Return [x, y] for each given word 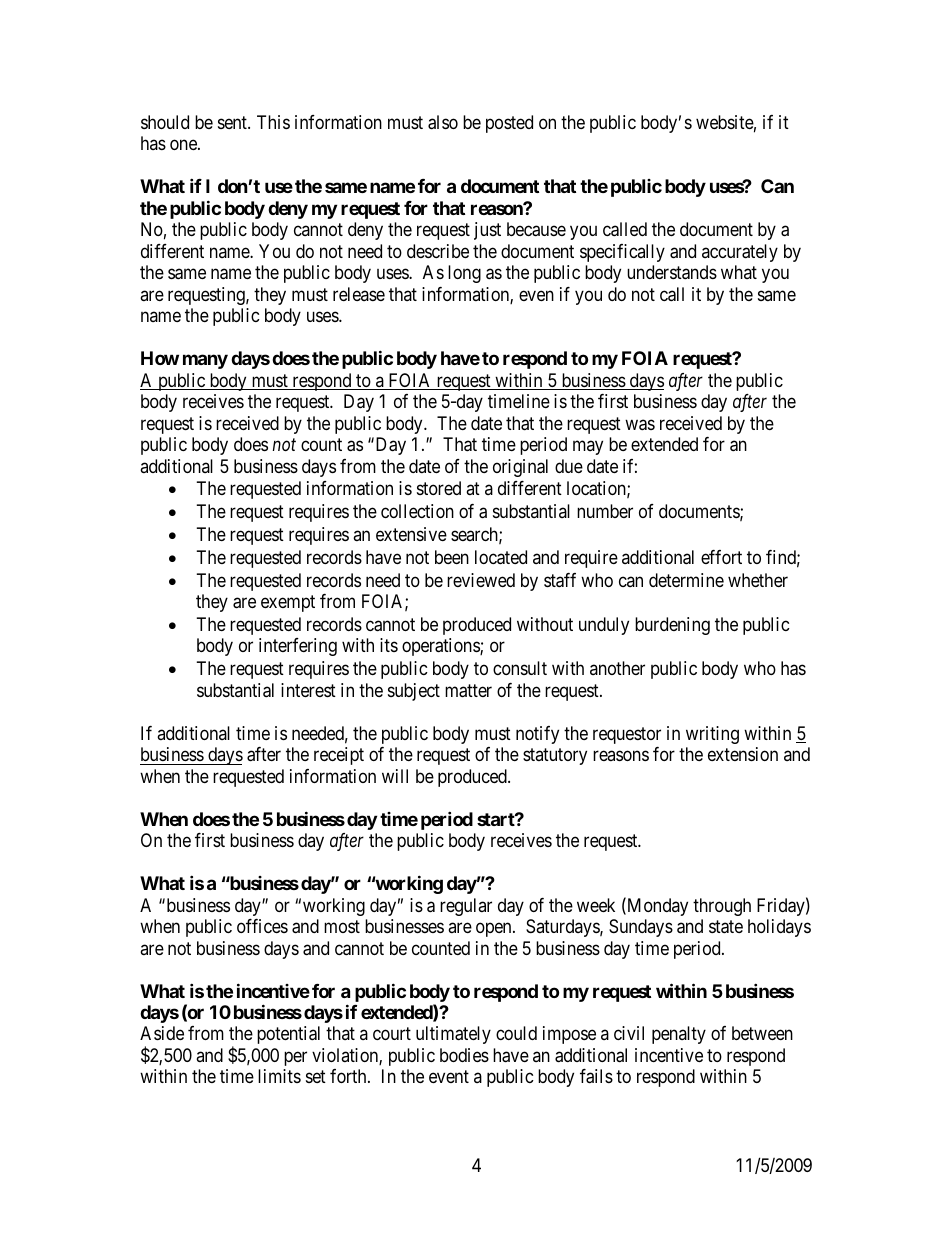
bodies [464, 1055]
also [443, 122]
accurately [740, 253]
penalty [679, 1035]
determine [686, 580]
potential [288, 1035]
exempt [288, 603]
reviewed [481, 580]
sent [233, 122]
